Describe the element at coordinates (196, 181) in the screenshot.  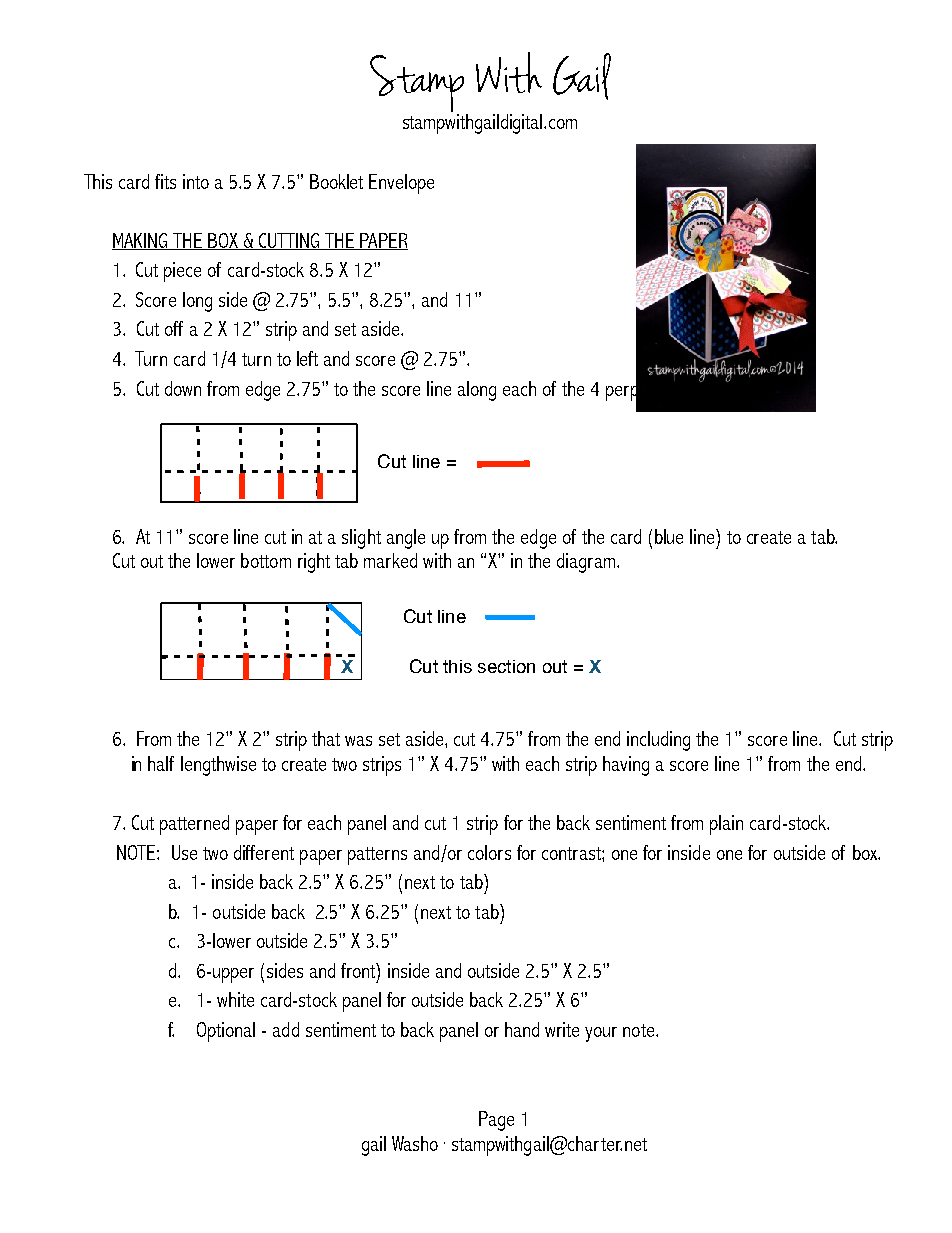
I see `into` at that location.
